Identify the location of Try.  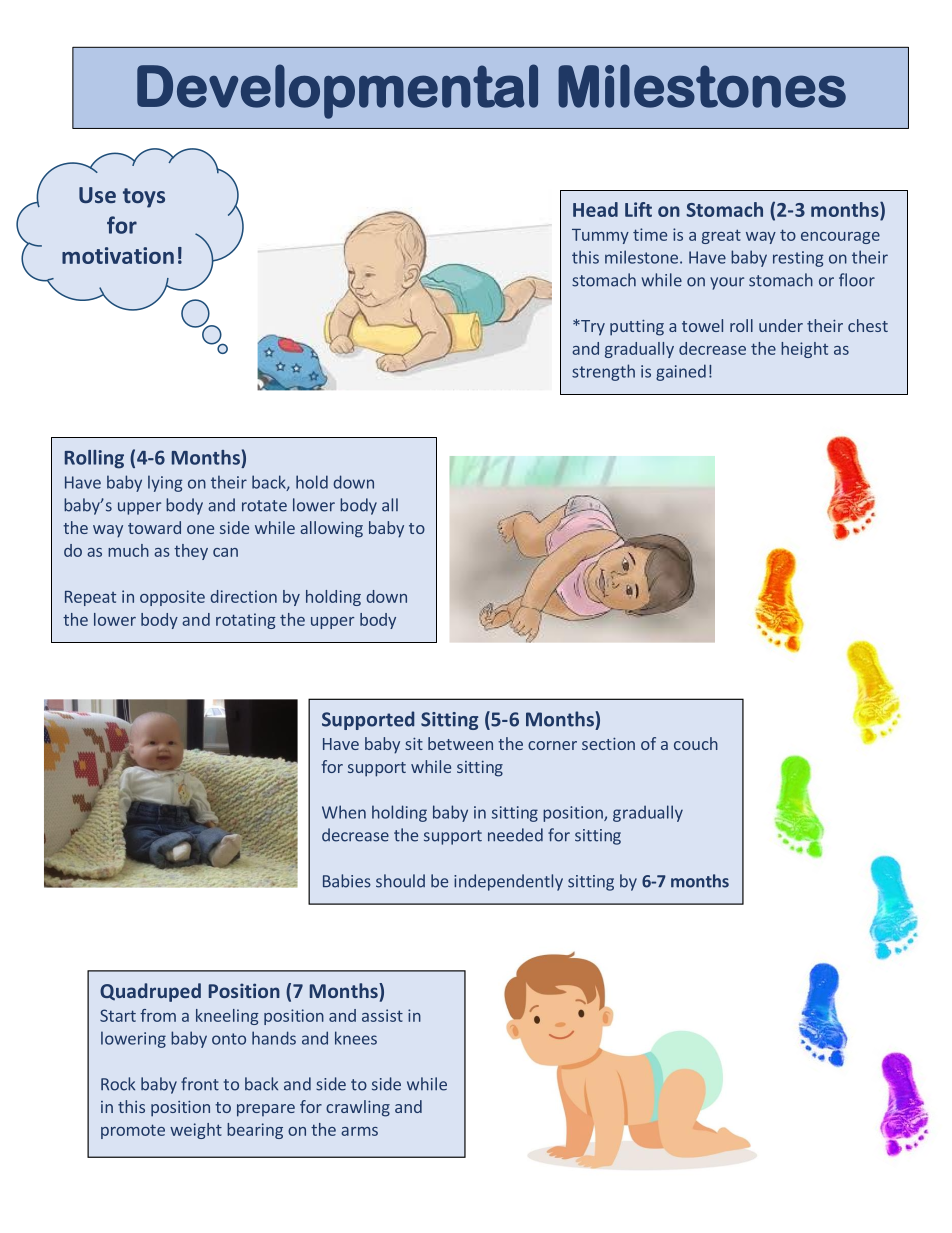
(592, 328).
